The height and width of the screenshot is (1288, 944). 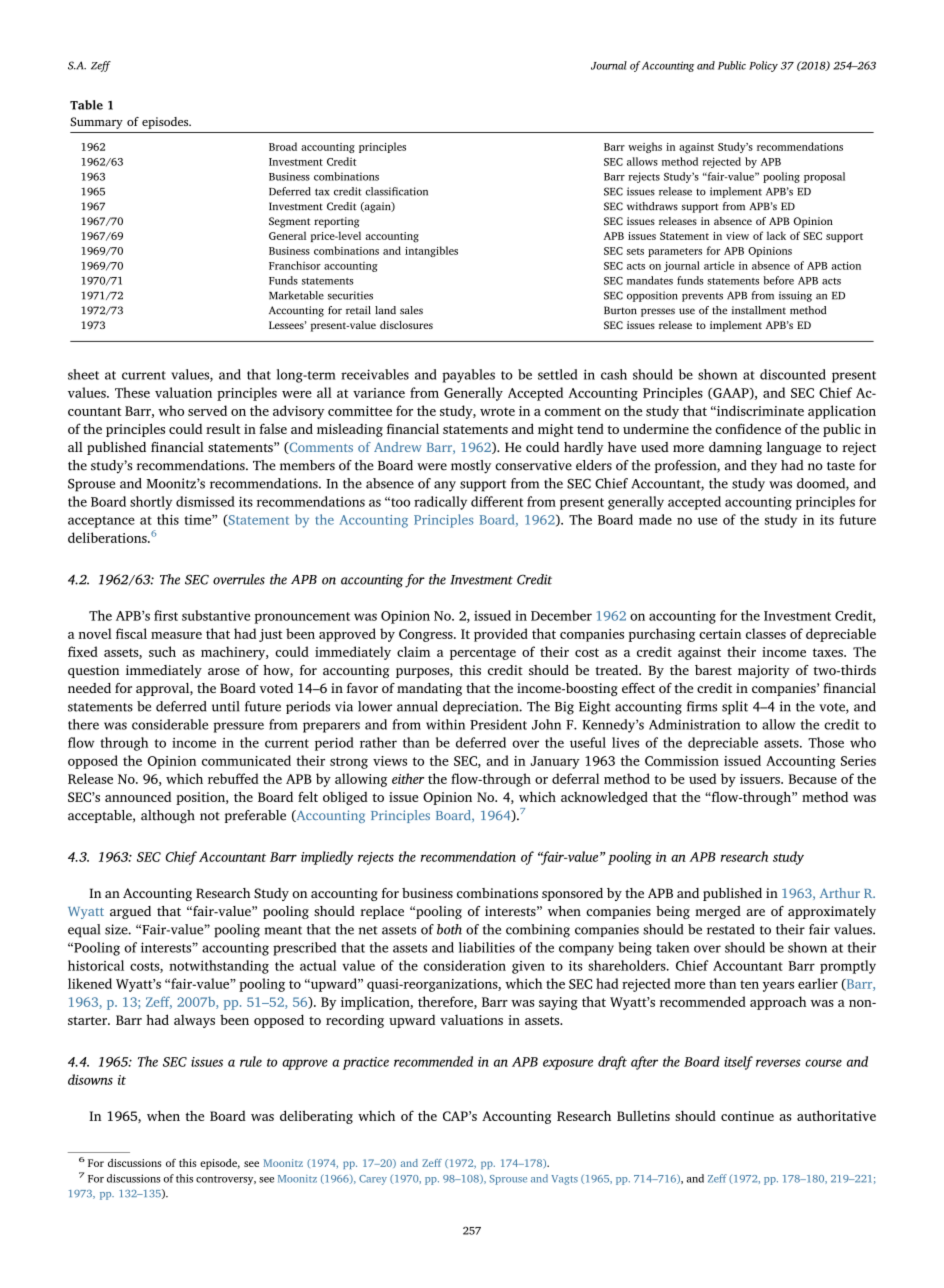 I want to click on deliberating, so click(x=316, y=1117).
